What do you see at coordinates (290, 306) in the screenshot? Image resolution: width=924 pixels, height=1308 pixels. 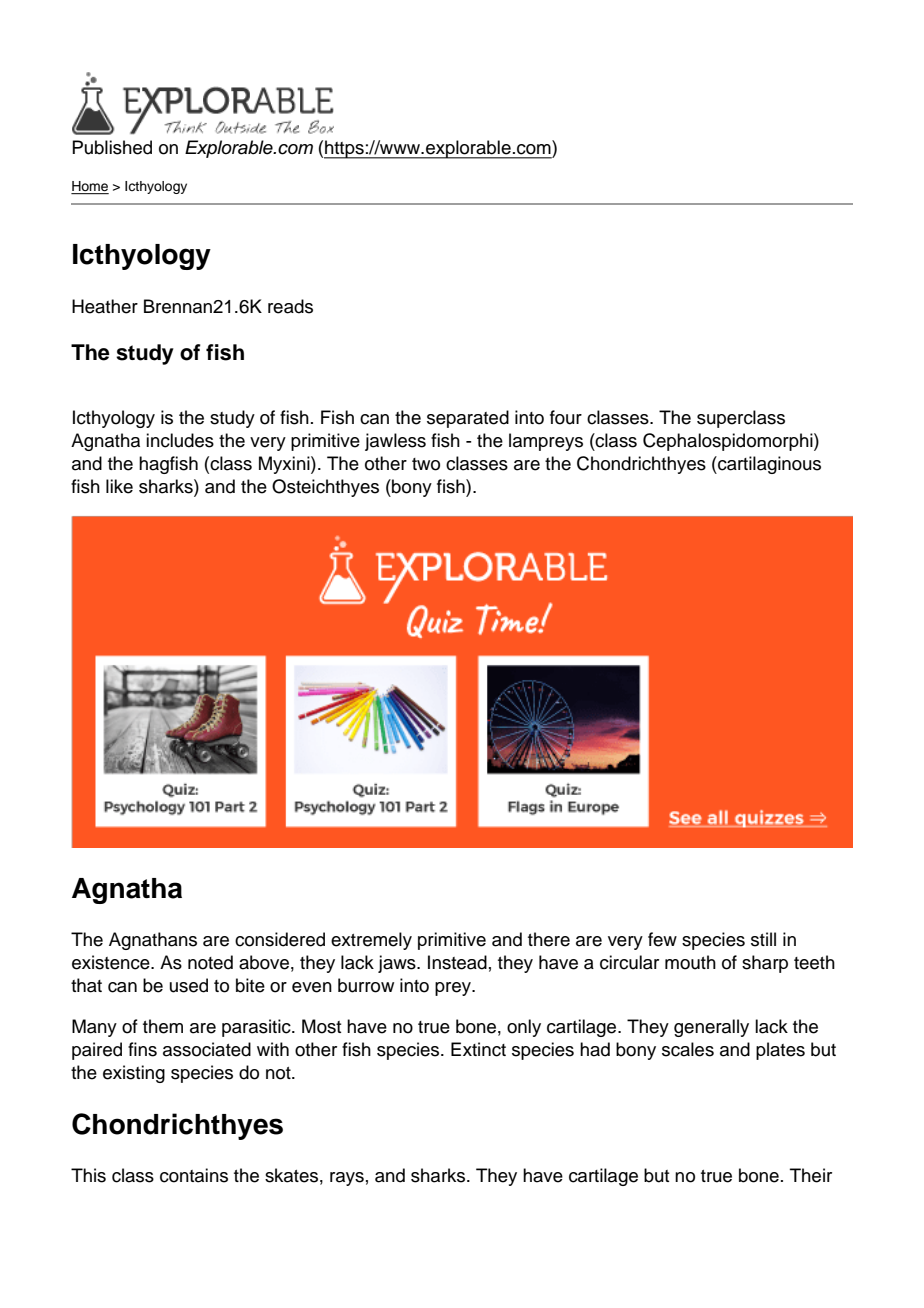 I see `reads` at bounding box center [290, 306].
